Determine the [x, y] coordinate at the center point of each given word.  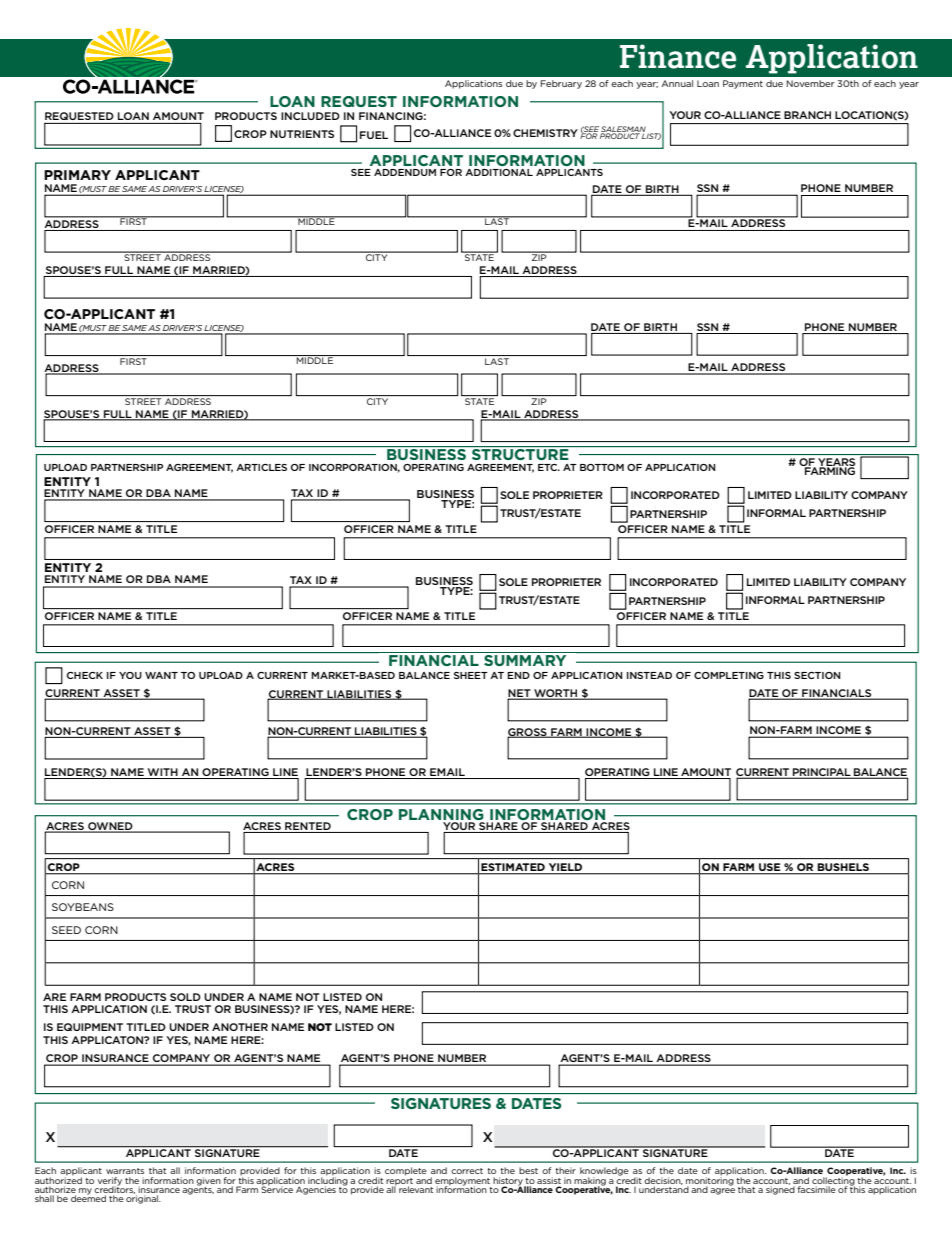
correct [467, 1171]
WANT [161, 675]
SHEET [471, 675]
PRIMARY [77, 175]
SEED [66, 930]
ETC [549, 467]
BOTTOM [602, 467]
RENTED [308, 826]
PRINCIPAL [822, 773]
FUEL [374, 135]
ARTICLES [261, 467]
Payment [743, 84]
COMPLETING [729, 675]
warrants [125, 1171]
